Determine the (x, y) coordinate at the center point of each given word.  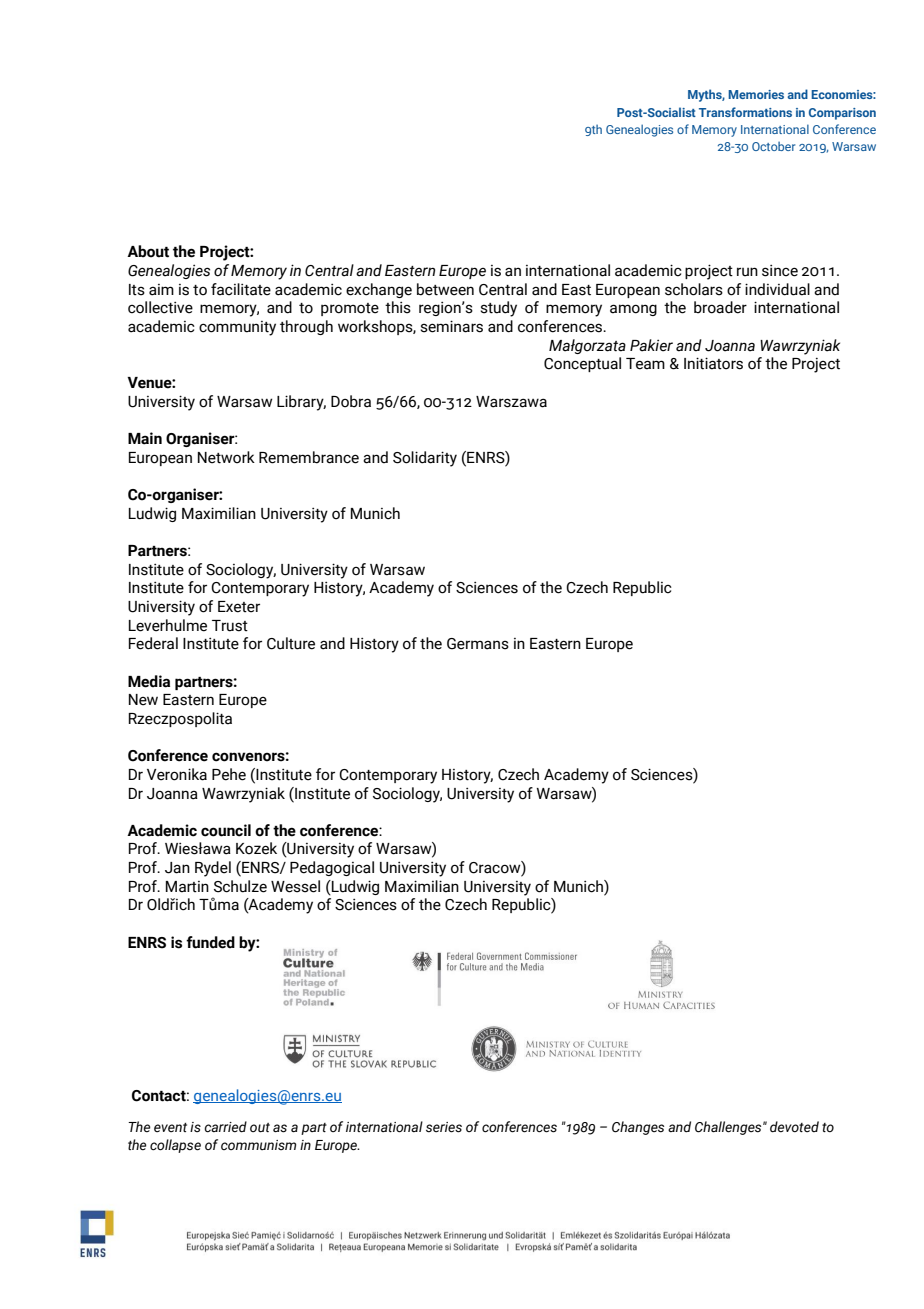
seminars (451, 326)
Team (645, 364)
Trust (230, 626)
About (148, 251)
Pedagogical (332, 868)
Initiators (713, 363)
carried (225, 1127)
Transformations (745, 112)
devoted (794, 1127)
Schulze (240, 886)
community (237, 328)
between (445, 289)
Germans (478, 644)
